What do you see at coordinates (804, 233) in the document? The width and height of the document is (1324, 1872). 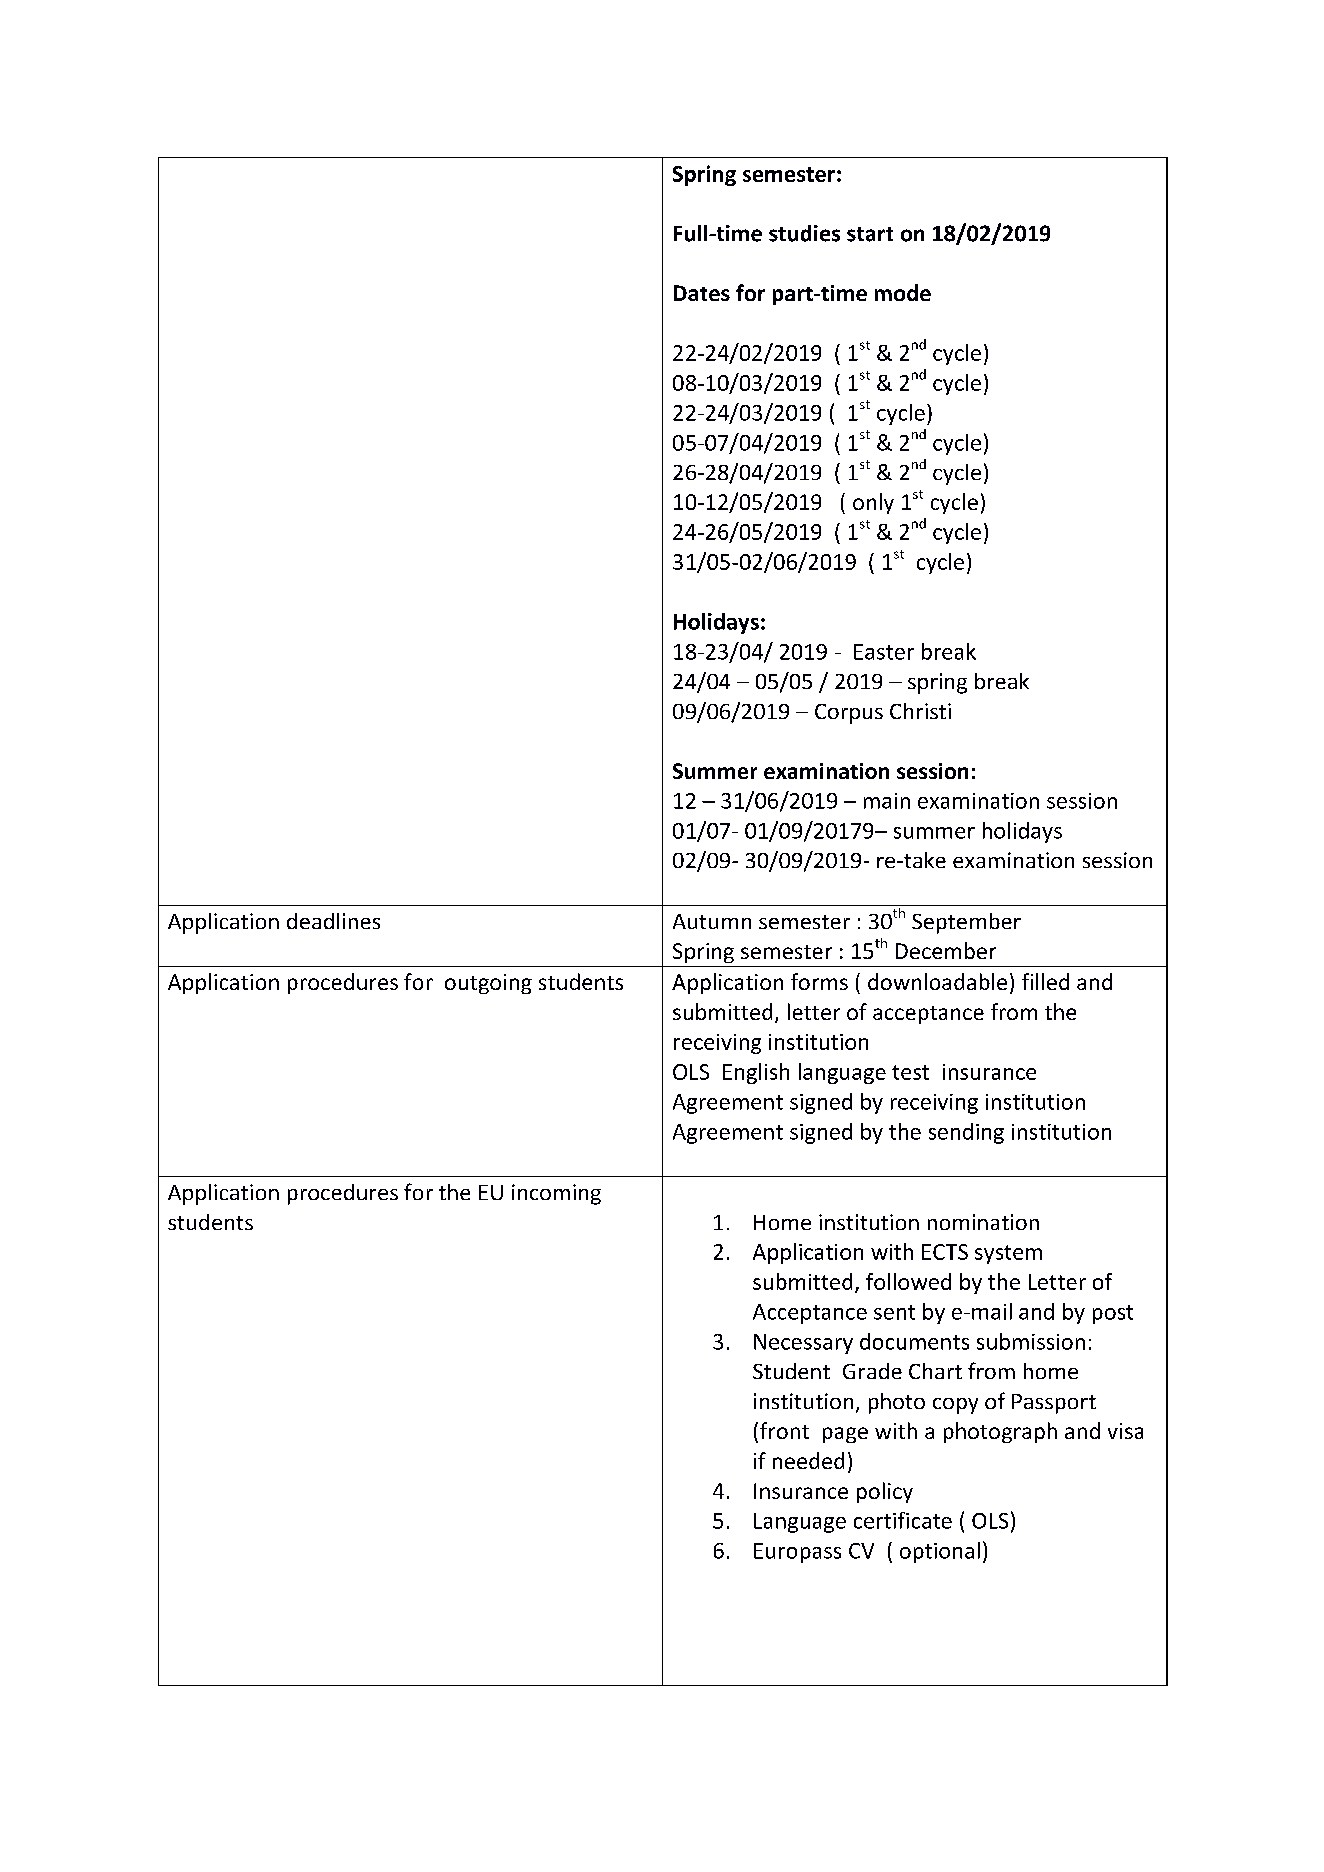 I see `studies` at bounding box center [804, 233].
